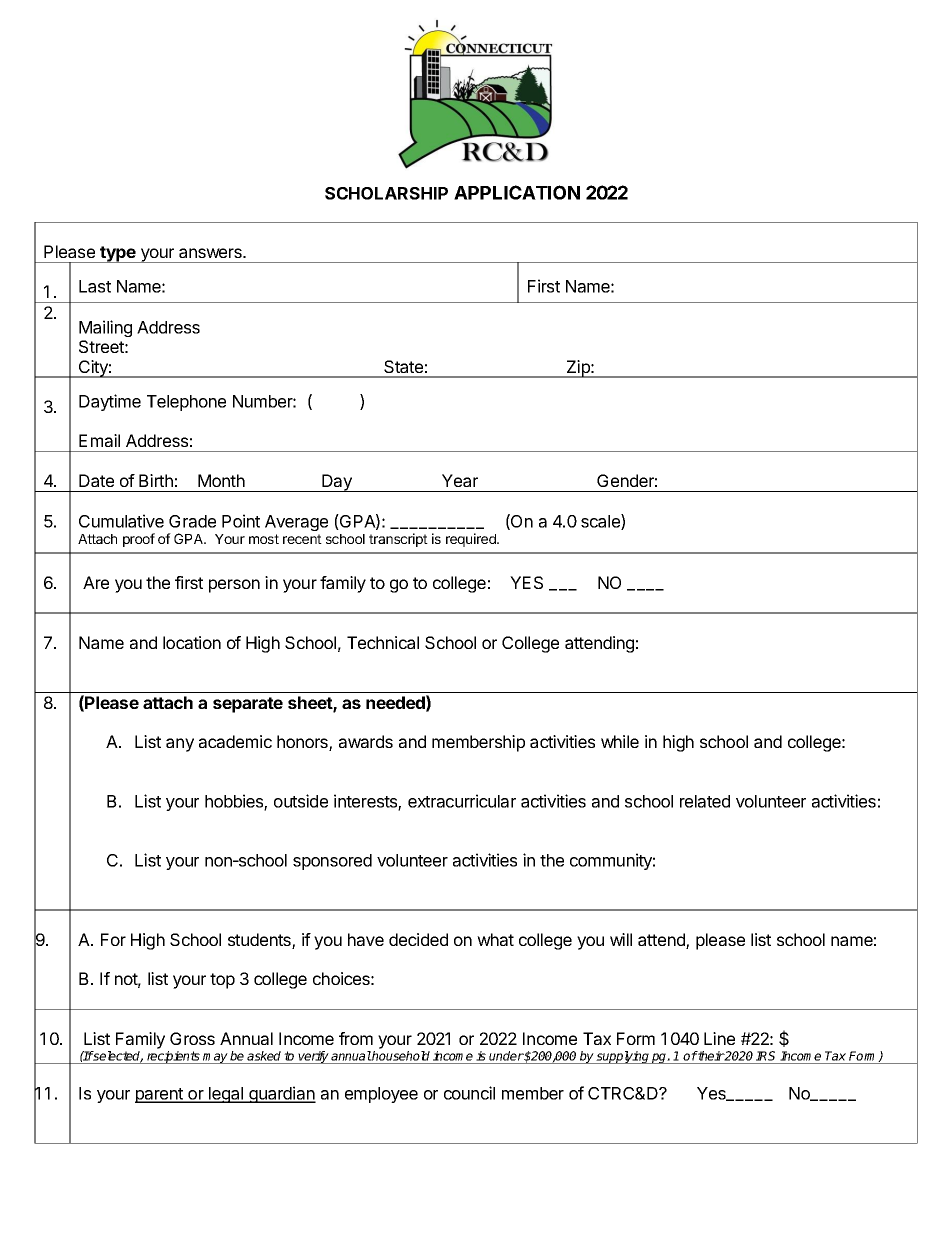  What do you see at coordinates (517, 192) in the screenshot?
I see `APPLICATION` at bounding box center [517, 192].
